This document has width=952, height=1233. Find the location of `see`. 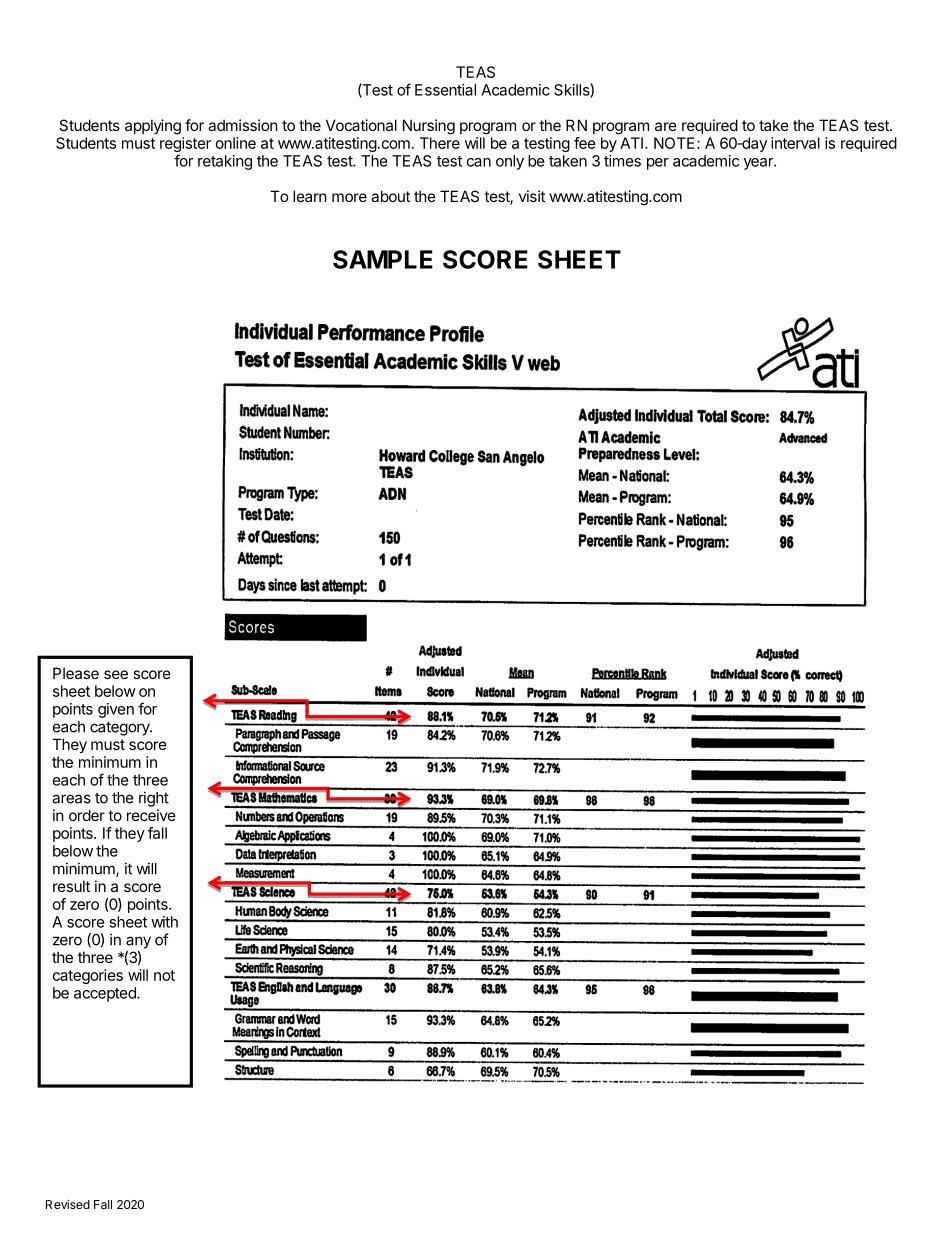

see is located at coordinates (116, 674).
